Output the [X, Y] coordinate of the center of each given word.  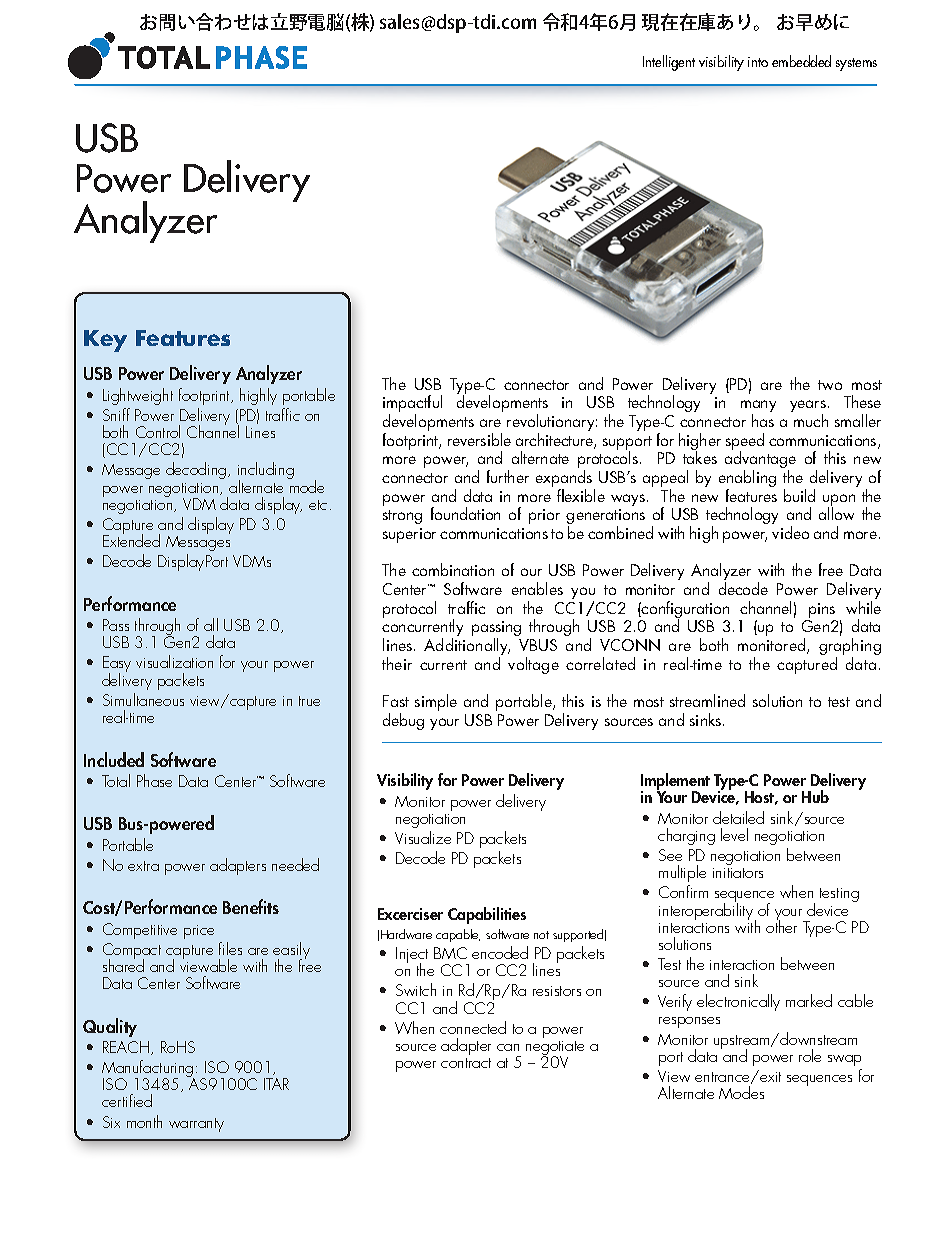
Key [105, 341]
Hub [815, 796]
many [758, 407]
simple [436, 702]
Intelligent [669, 63]
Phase [154, 780]
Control [158, 431]
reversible [479, 439]
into [758, 62]
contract [466, 1063]
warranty [196, 1125]
